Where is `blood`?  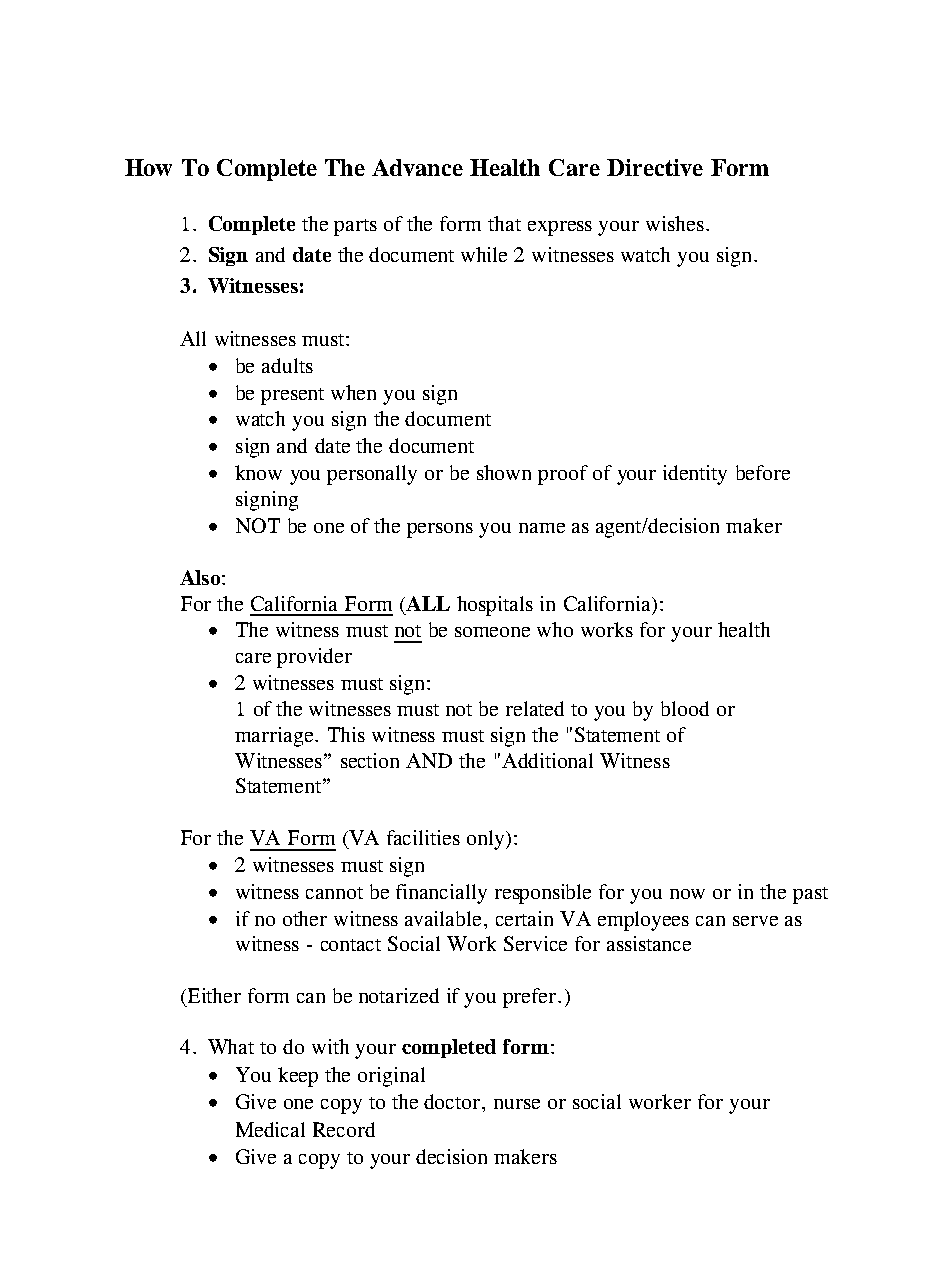 blood is located at coordinates (685, 708).
